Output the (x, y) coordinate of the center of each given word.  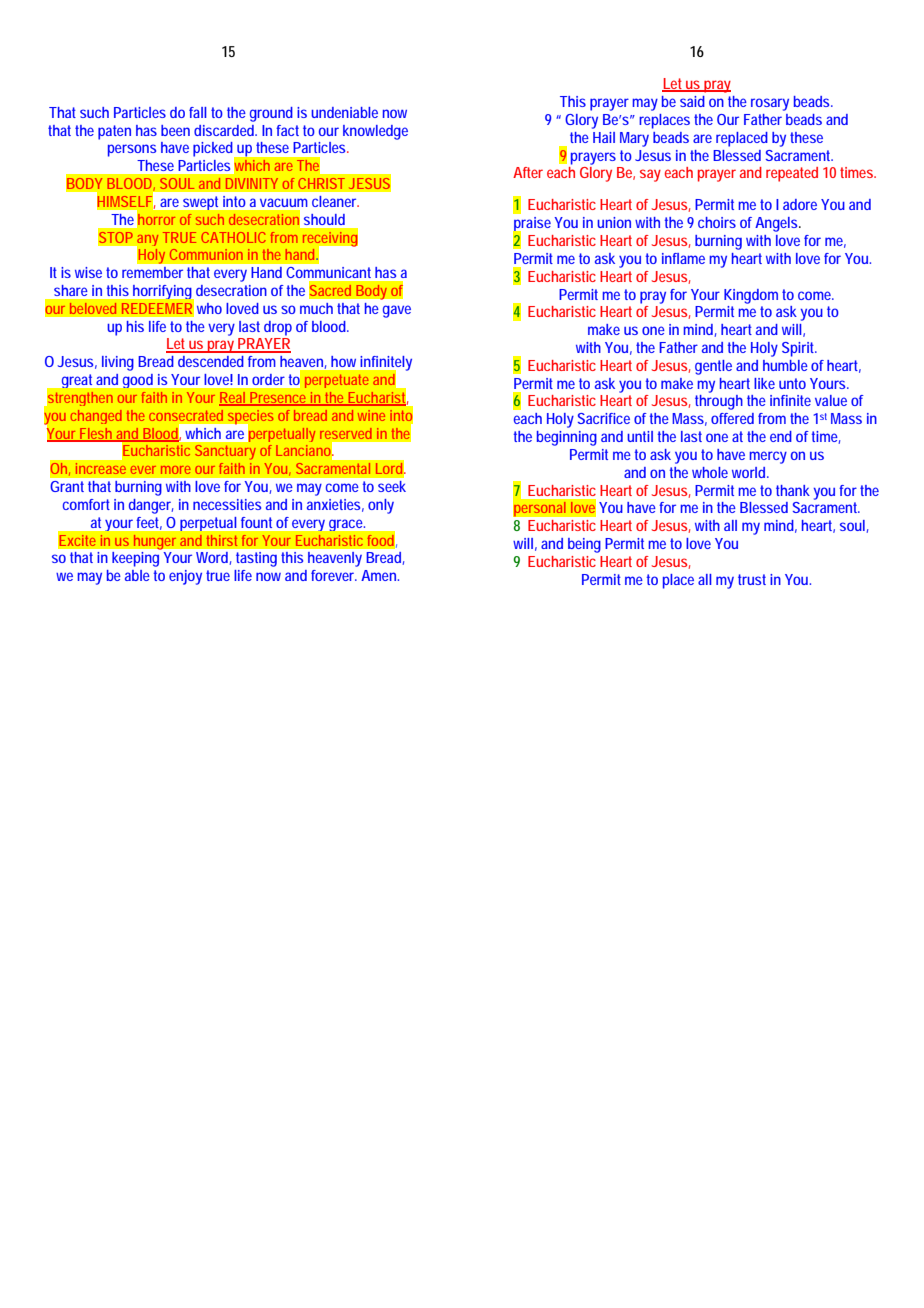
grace (347, 525)
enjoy (185, 577)
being (584, 545)
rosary (770, 104)
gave (397, 311)
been (175, 130)
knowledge (375, 132)
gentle (713, 367)
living (118, 363)
